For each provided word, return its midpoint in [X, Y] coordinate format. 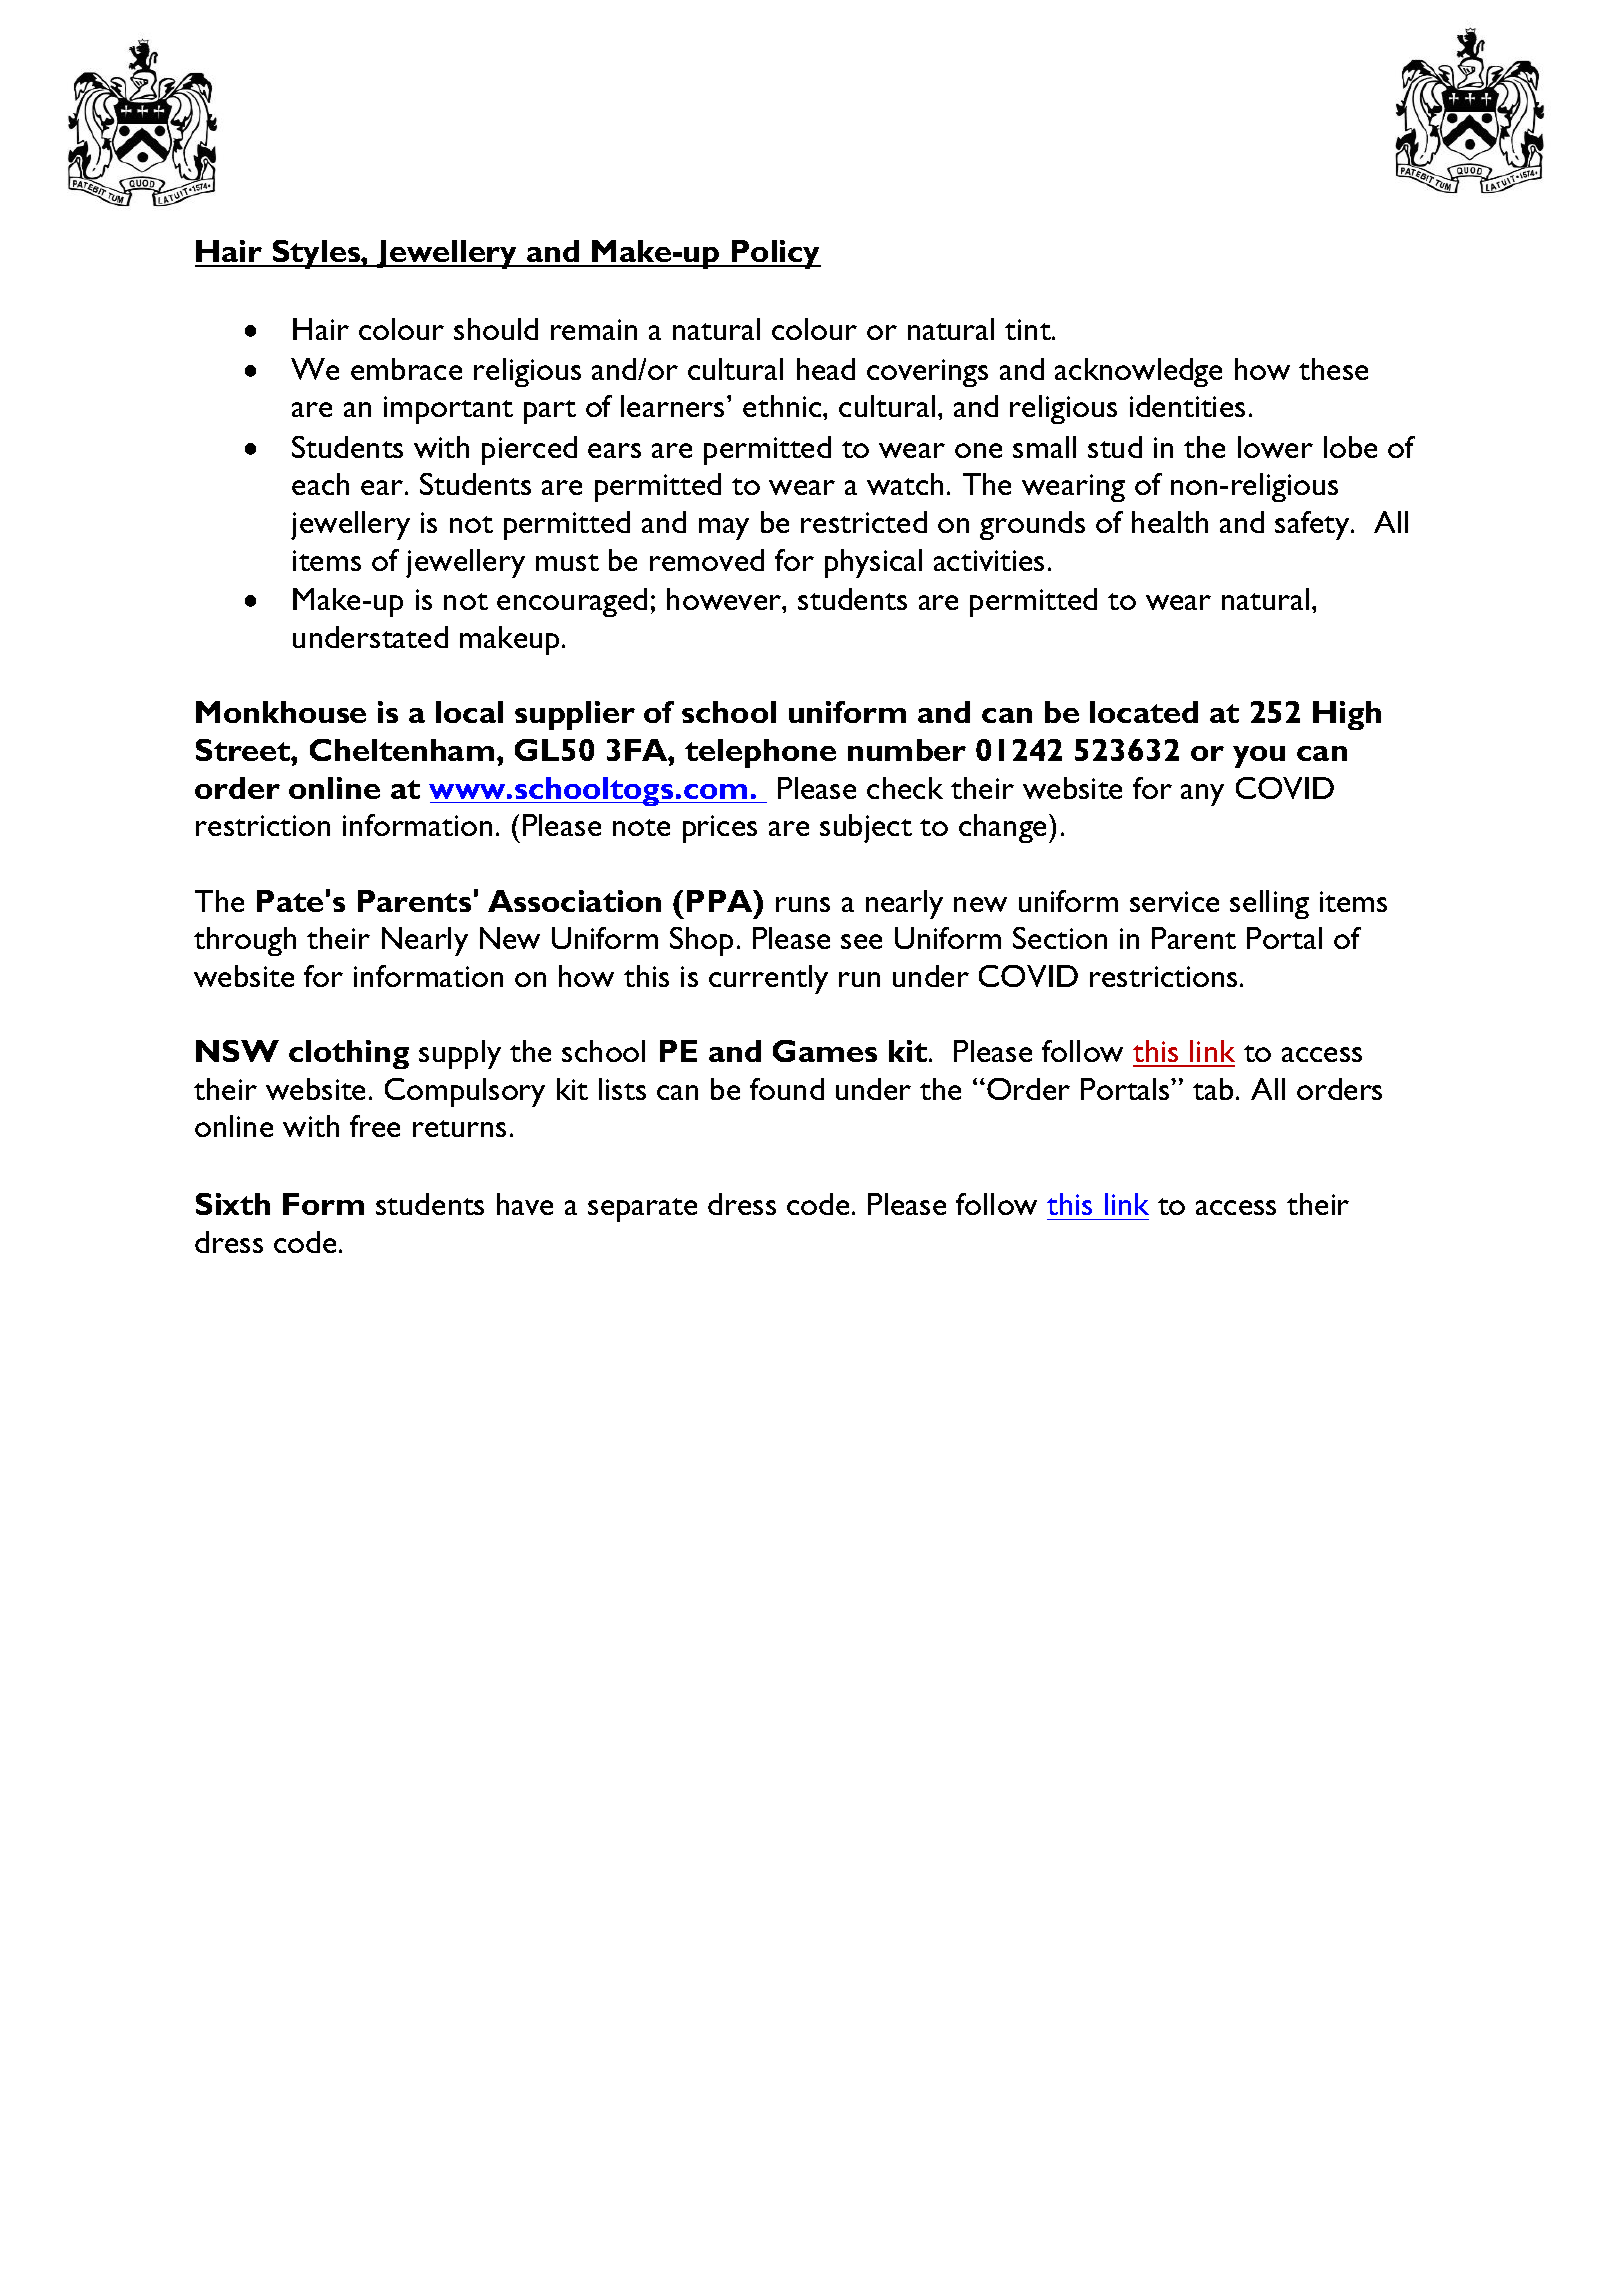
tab [1213, 1089]
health [1170, 522]
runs [803, 904]
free [375, 1126]
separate [642, 1210]
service [1174, 901]
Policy [775, 254]
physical [873, 563]
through [245, 941]
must [567, 562]
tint [1029, 329]
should [496, 329]
